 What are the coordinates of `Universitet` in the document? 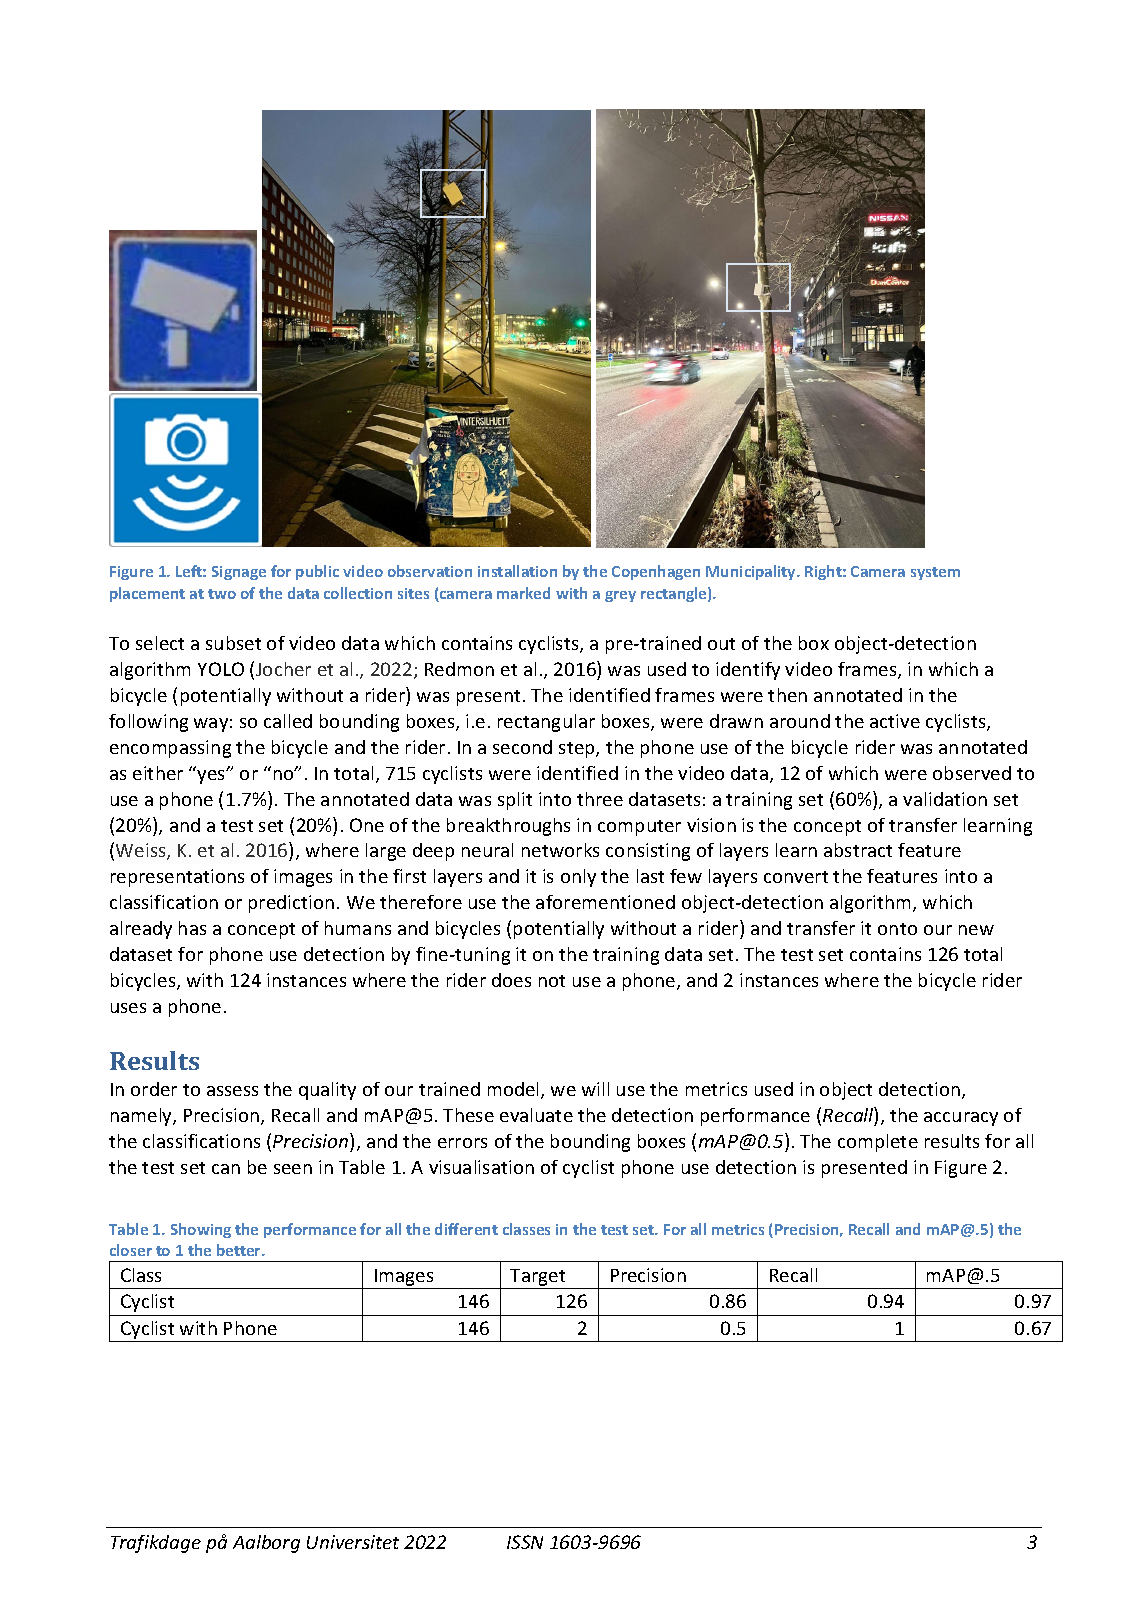 It's located at (353, 1542).
